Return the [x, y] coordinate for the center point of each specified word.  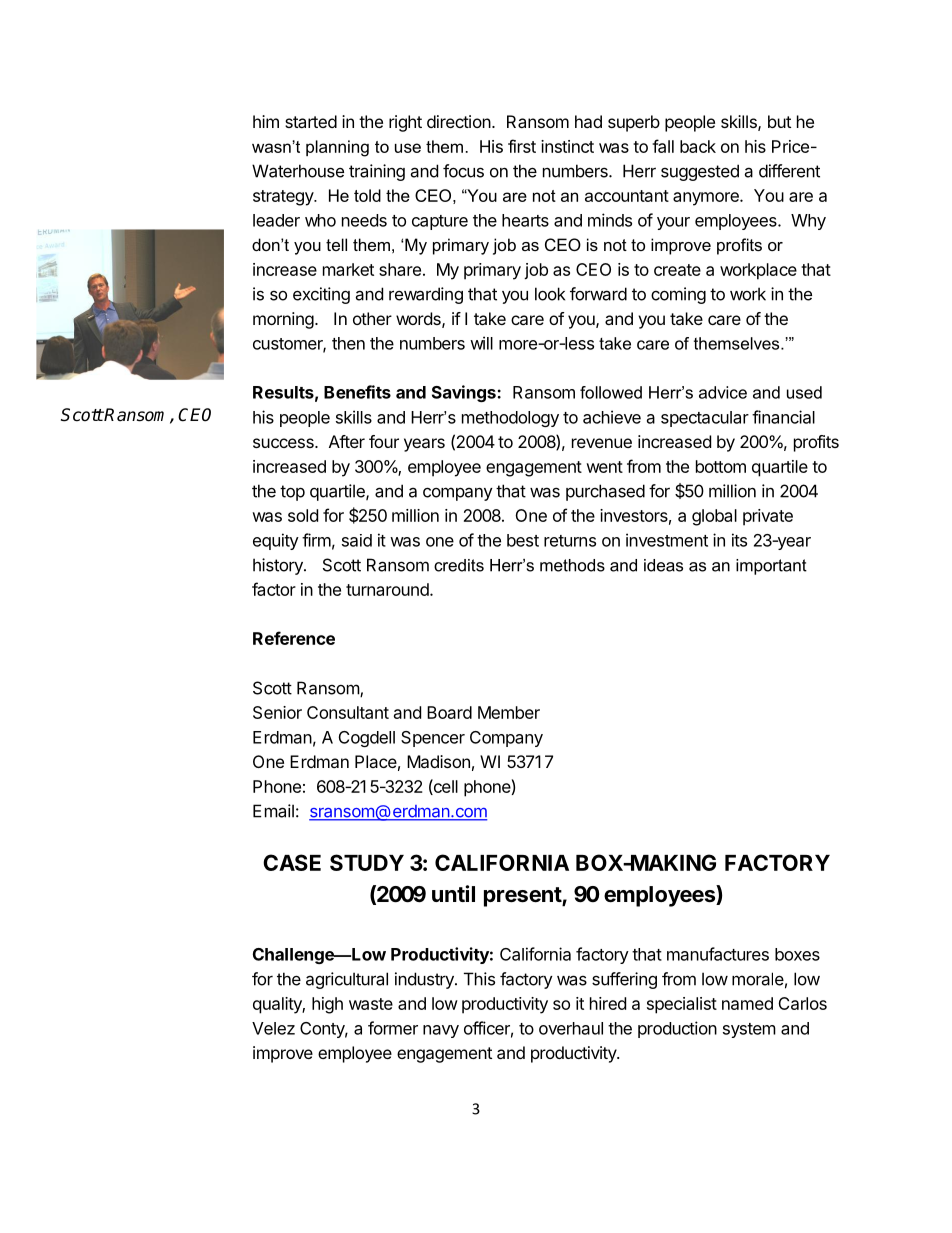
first [522, 146]
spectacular [705, 419]
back [698, 146]
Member [509, 712]
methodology [510, 419]
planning [337, 148]
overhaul [571, 1028]
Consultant [348, 712]
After [347, 441]
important [771, 567]
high [327, 1005]
